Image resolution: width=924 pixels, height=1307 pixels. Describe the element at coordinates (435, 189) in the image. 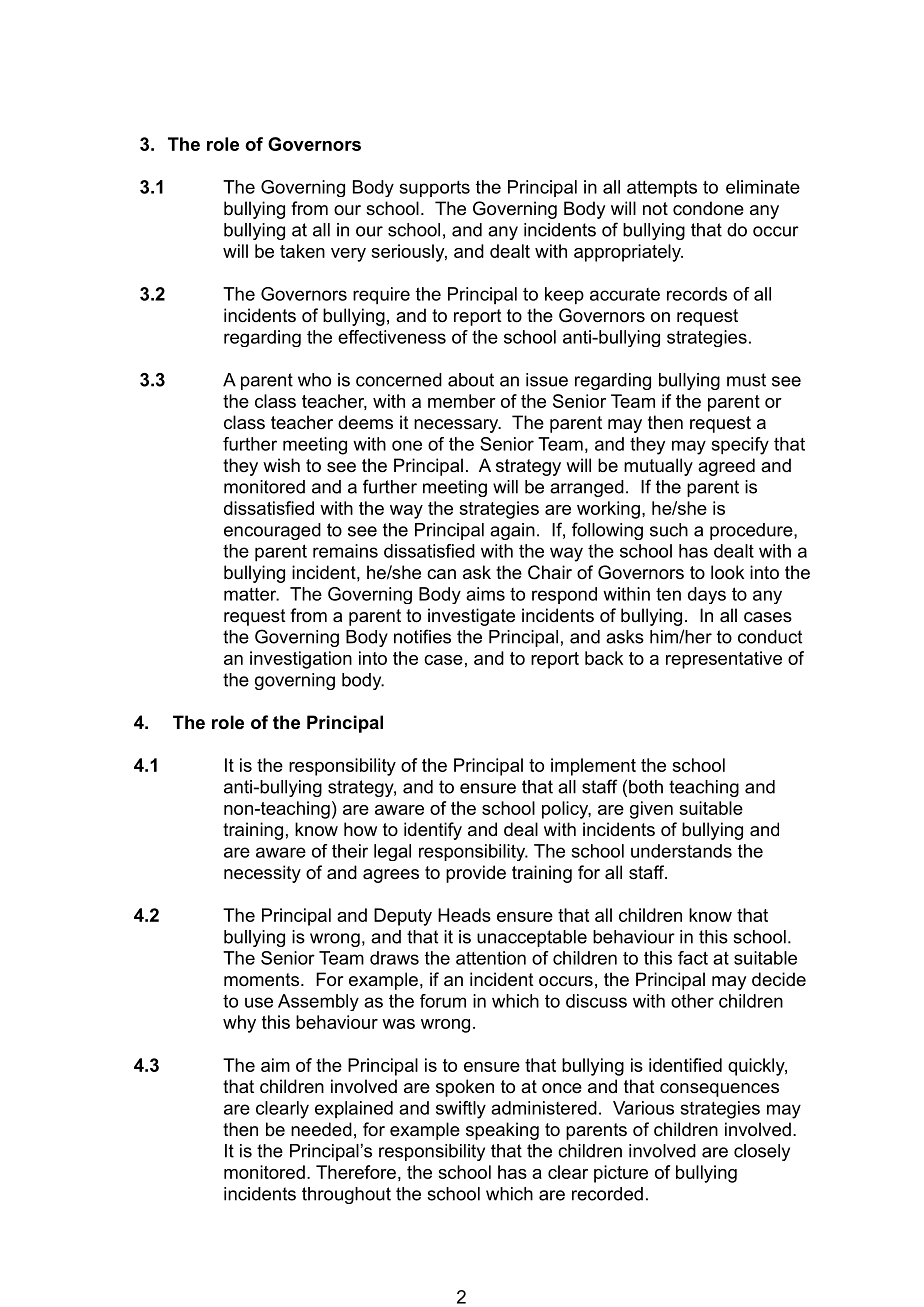

I see `supports` at that location.
